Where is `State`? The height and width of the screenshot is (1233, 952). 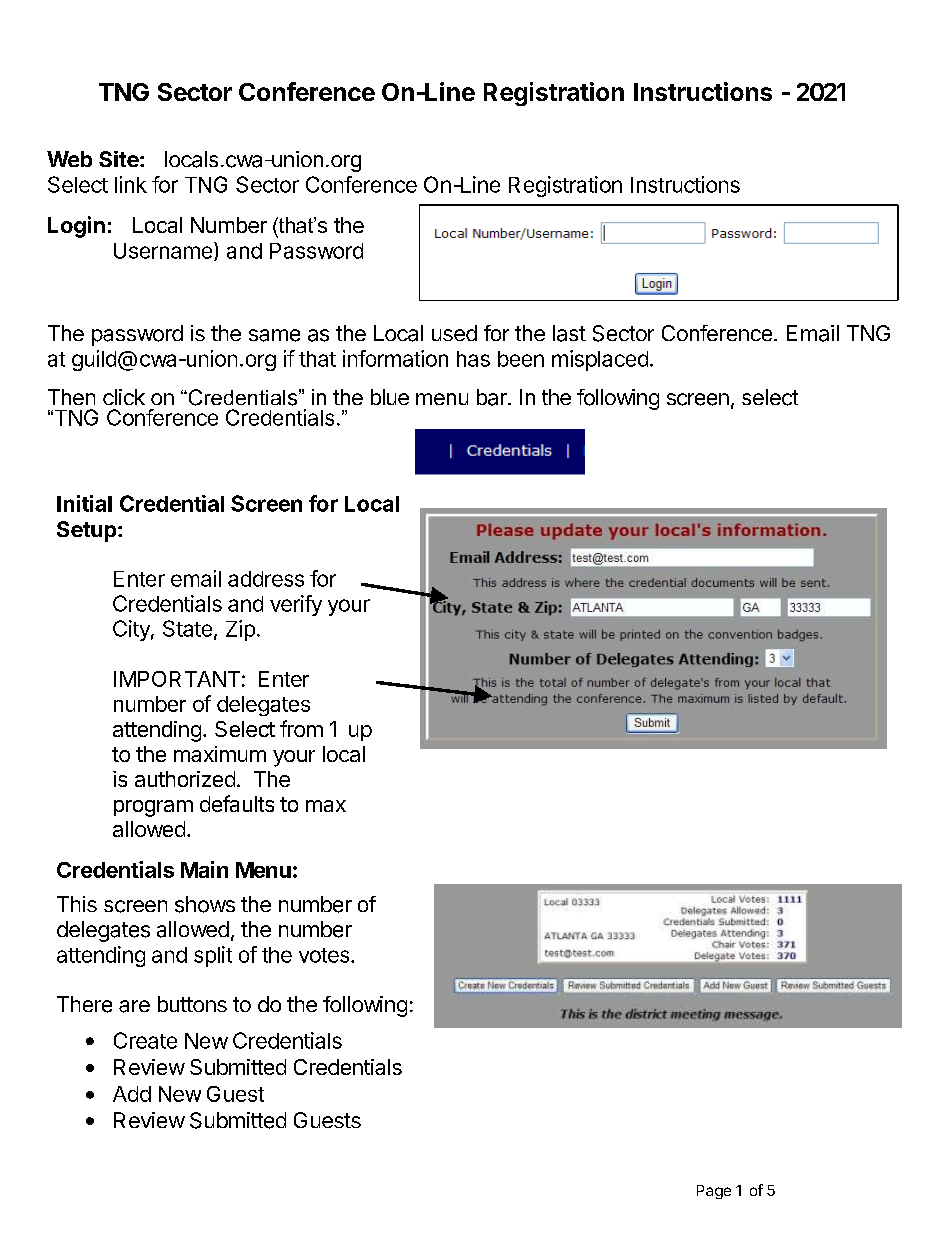
State is located at coordinates (187, 628).
